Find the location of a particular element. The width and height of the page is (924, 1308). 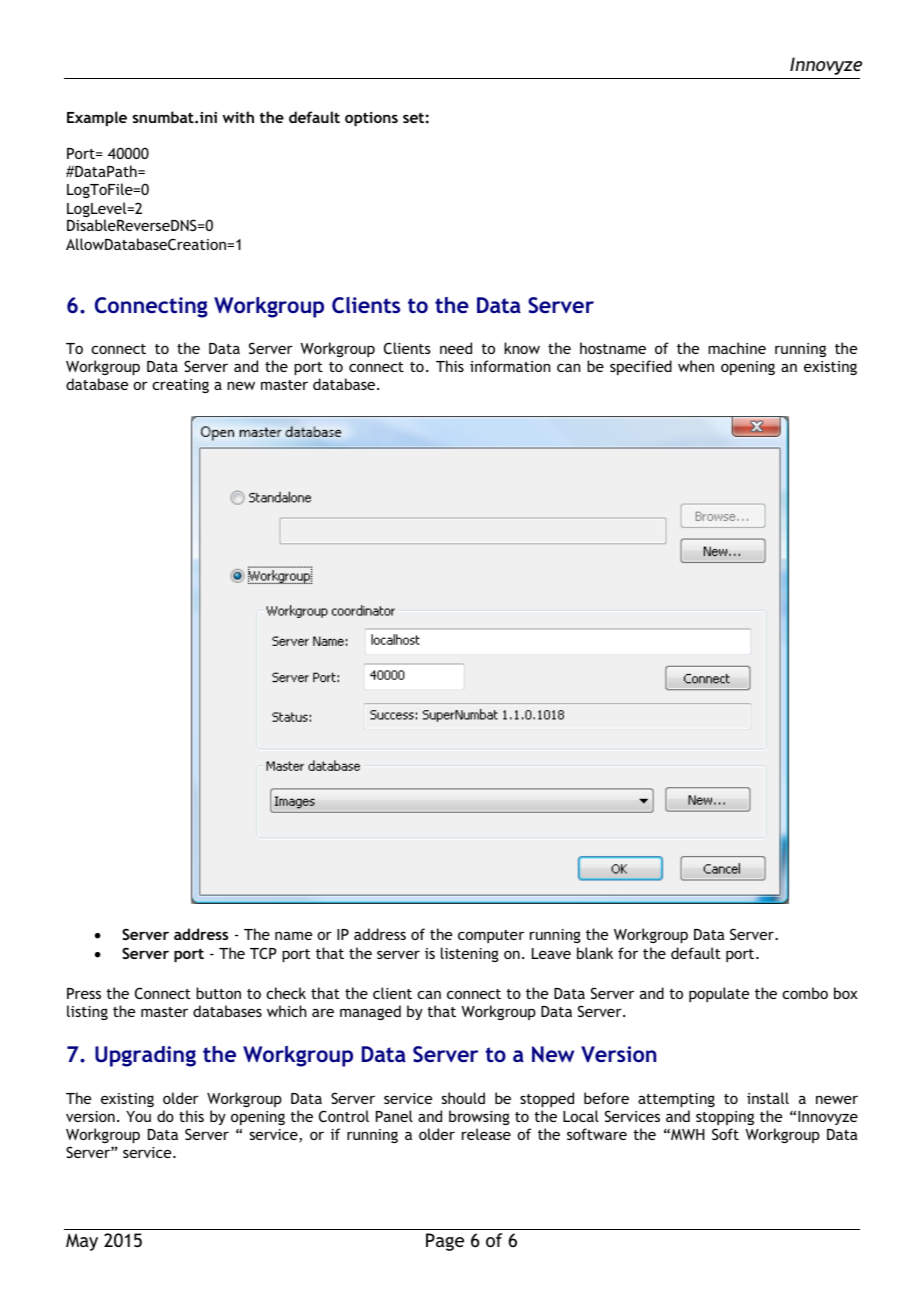

stopping is located at coordinates (725, 1118).
